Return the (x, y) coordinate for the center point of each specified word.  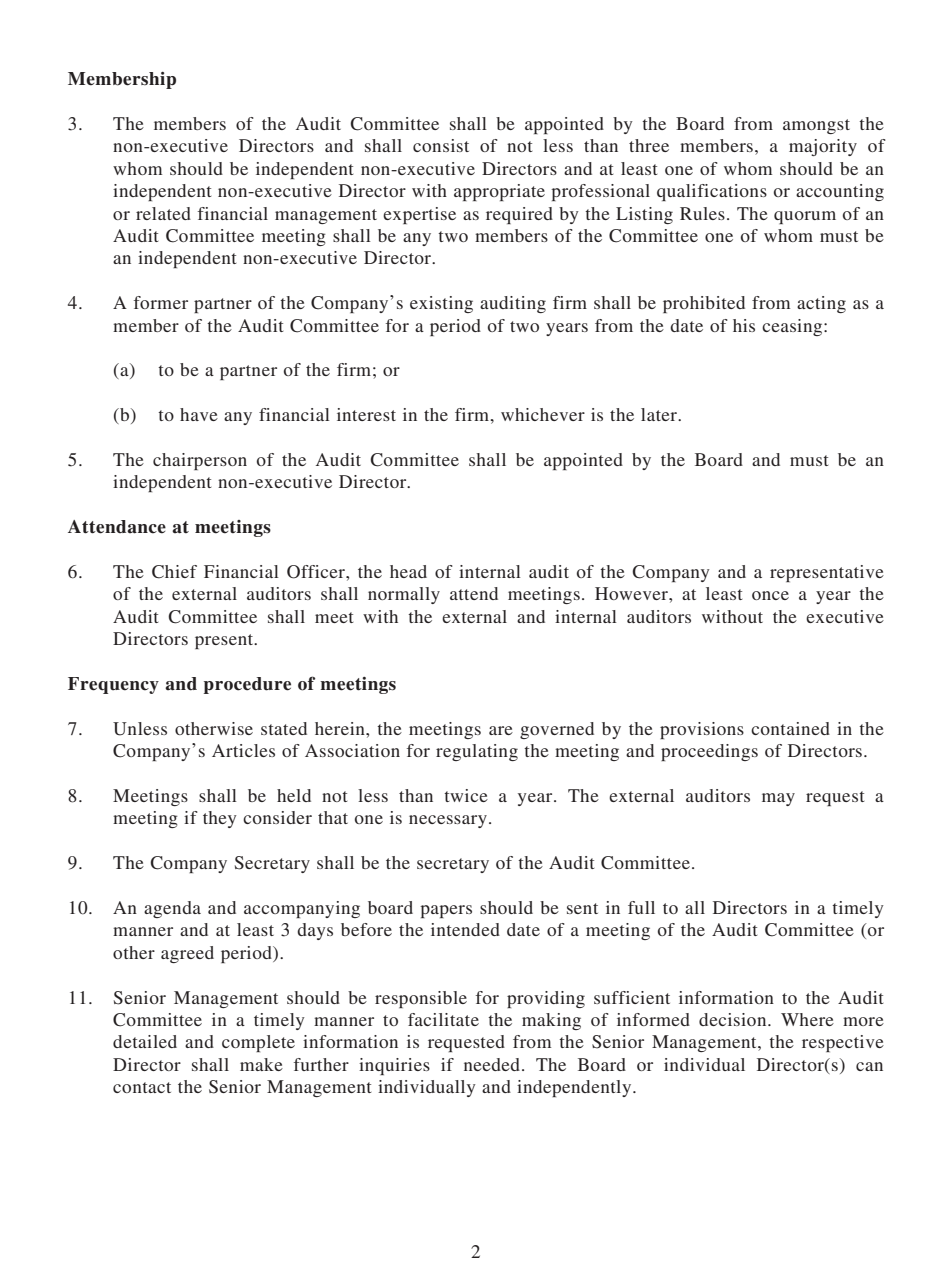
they (220, 819)
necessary (448, 821)
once (770, 595)
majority (823, 147)
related (163, 213)
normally (404, 595)
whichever (543, 414)
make (261, 1064)
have (199, 414)
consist (441, 145)
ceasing (793, 327)
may (778, 799)
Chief (174, 572)
